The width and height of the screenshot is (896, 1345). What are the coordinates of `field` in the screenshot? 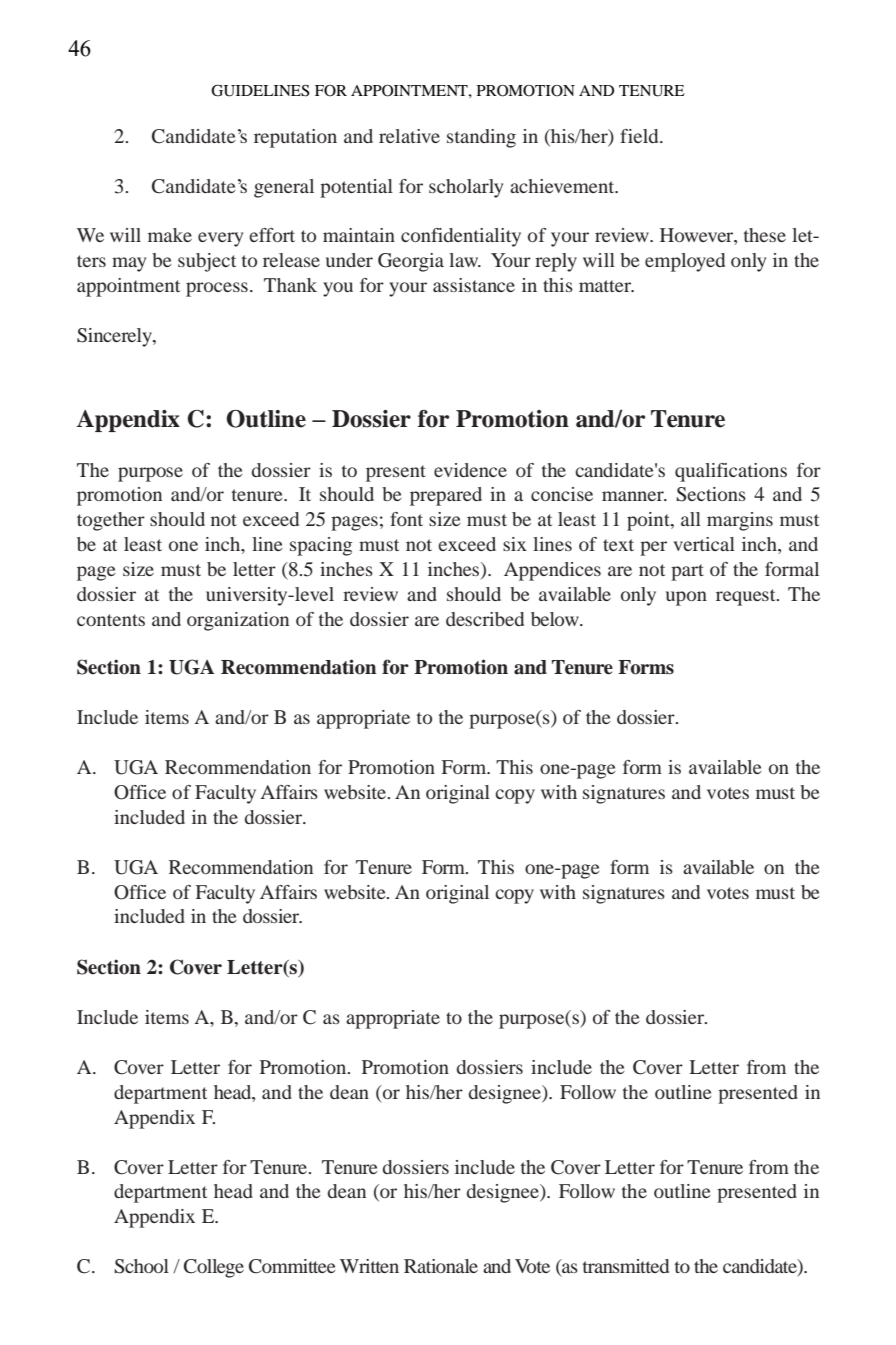 It's located at (640, 136).
